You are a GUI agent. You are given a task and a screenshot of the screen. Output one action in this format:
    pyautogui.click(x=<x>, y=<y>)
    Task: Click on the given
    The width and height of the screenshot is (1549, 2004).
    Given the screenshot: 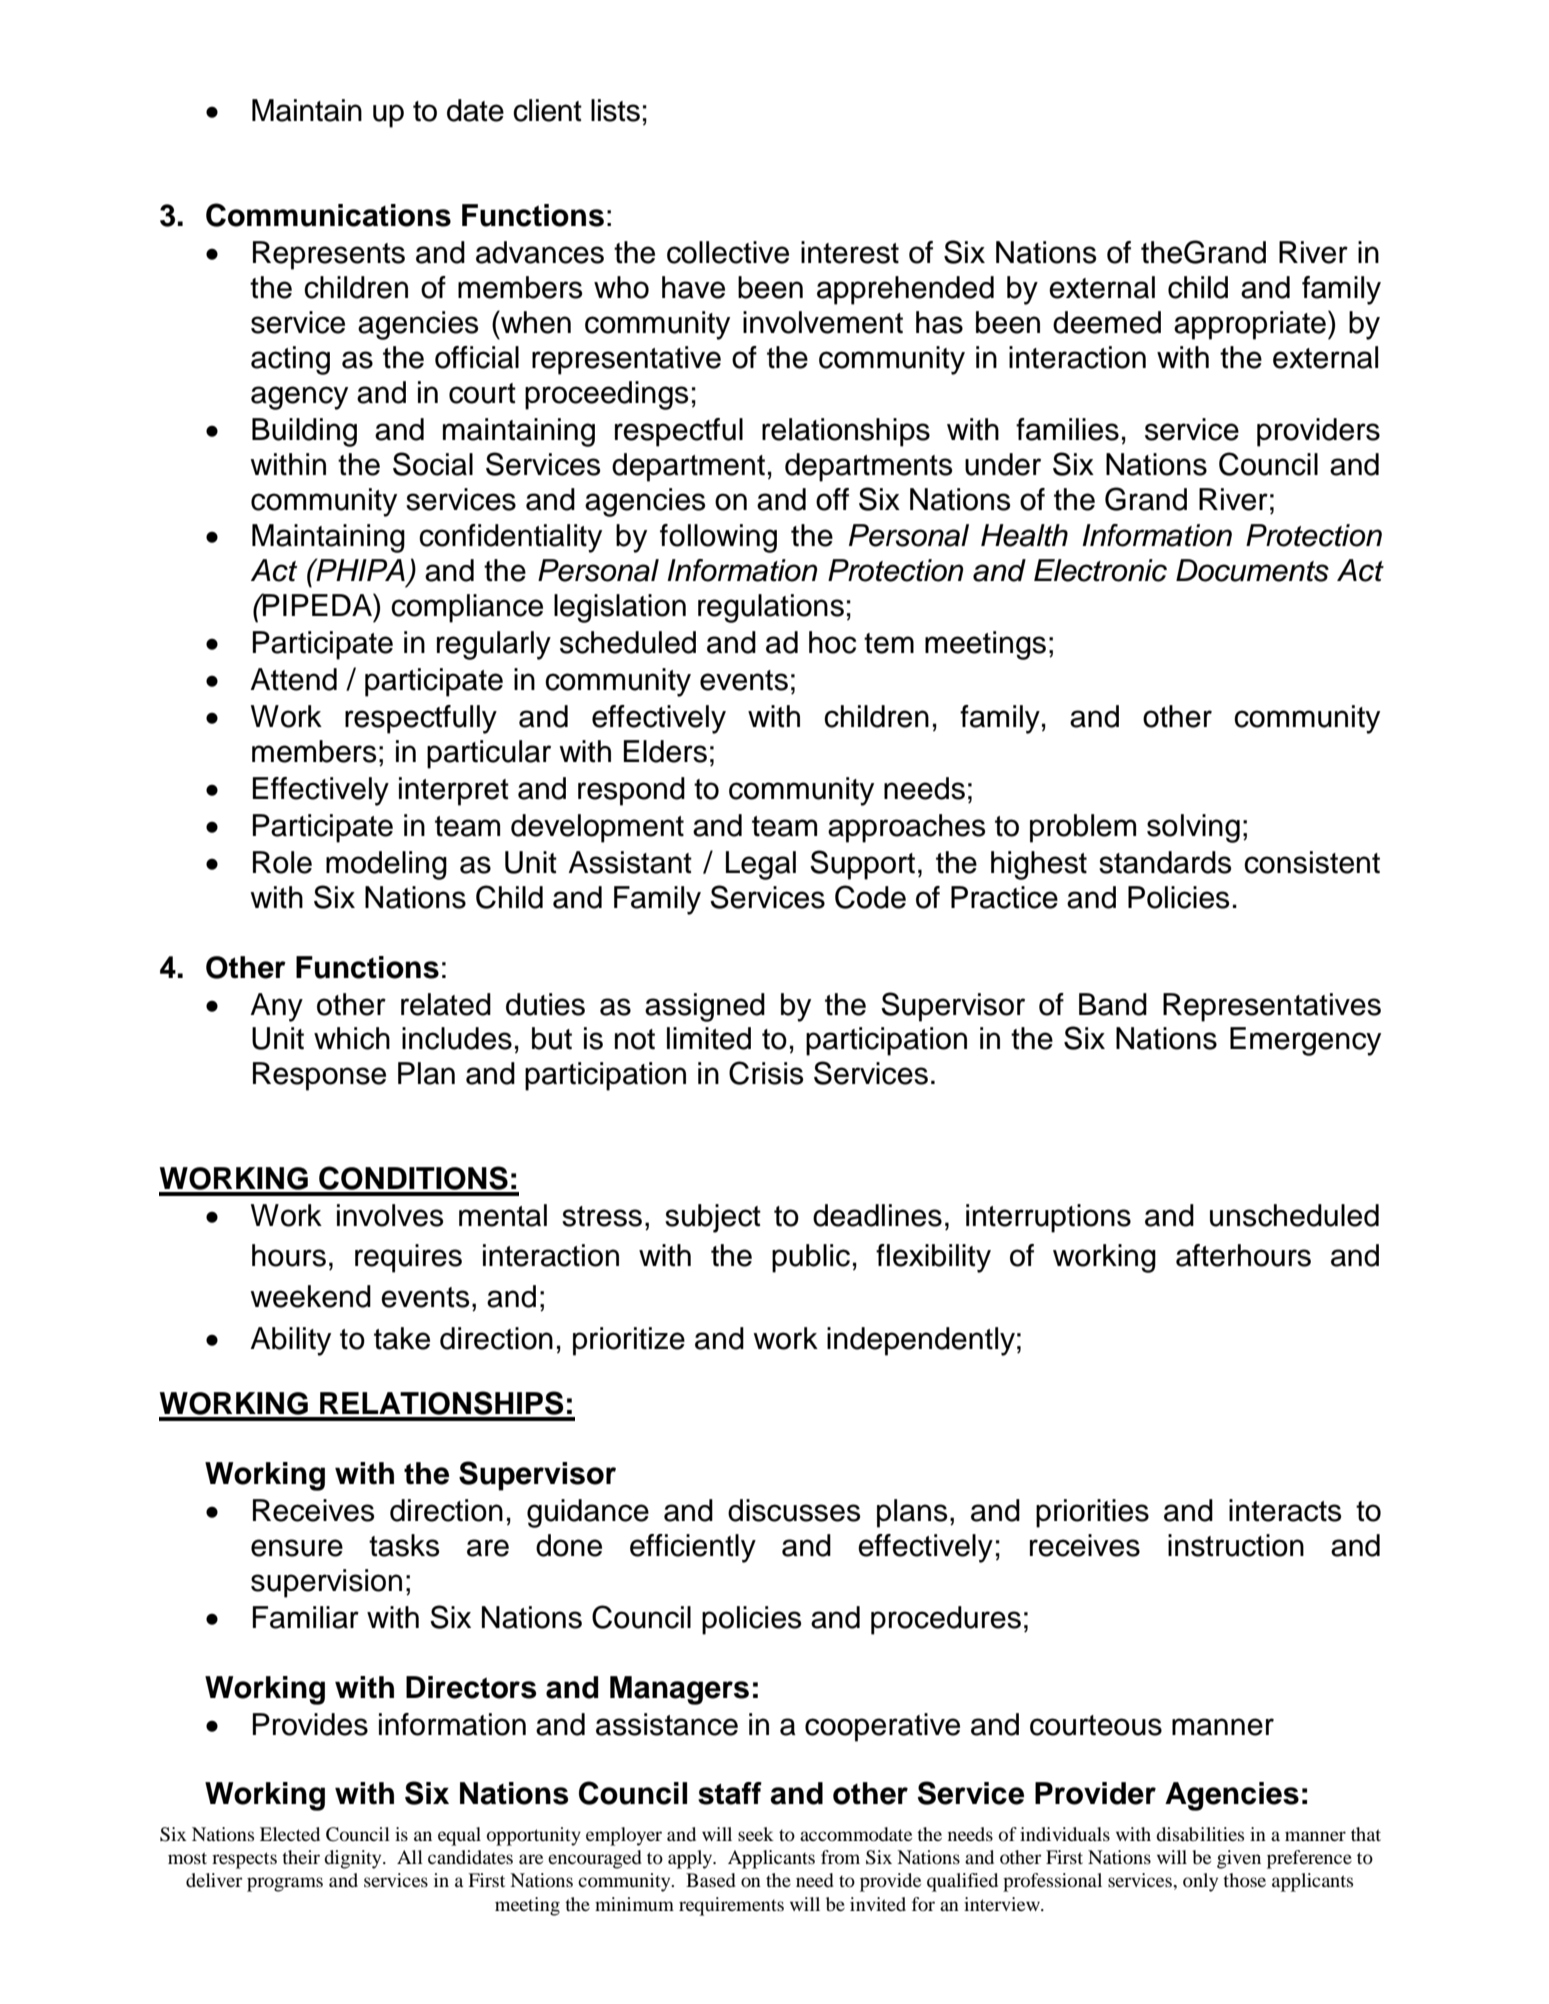 What is the action you would take?
    pyautogui.click(x=1239, y=1859)
